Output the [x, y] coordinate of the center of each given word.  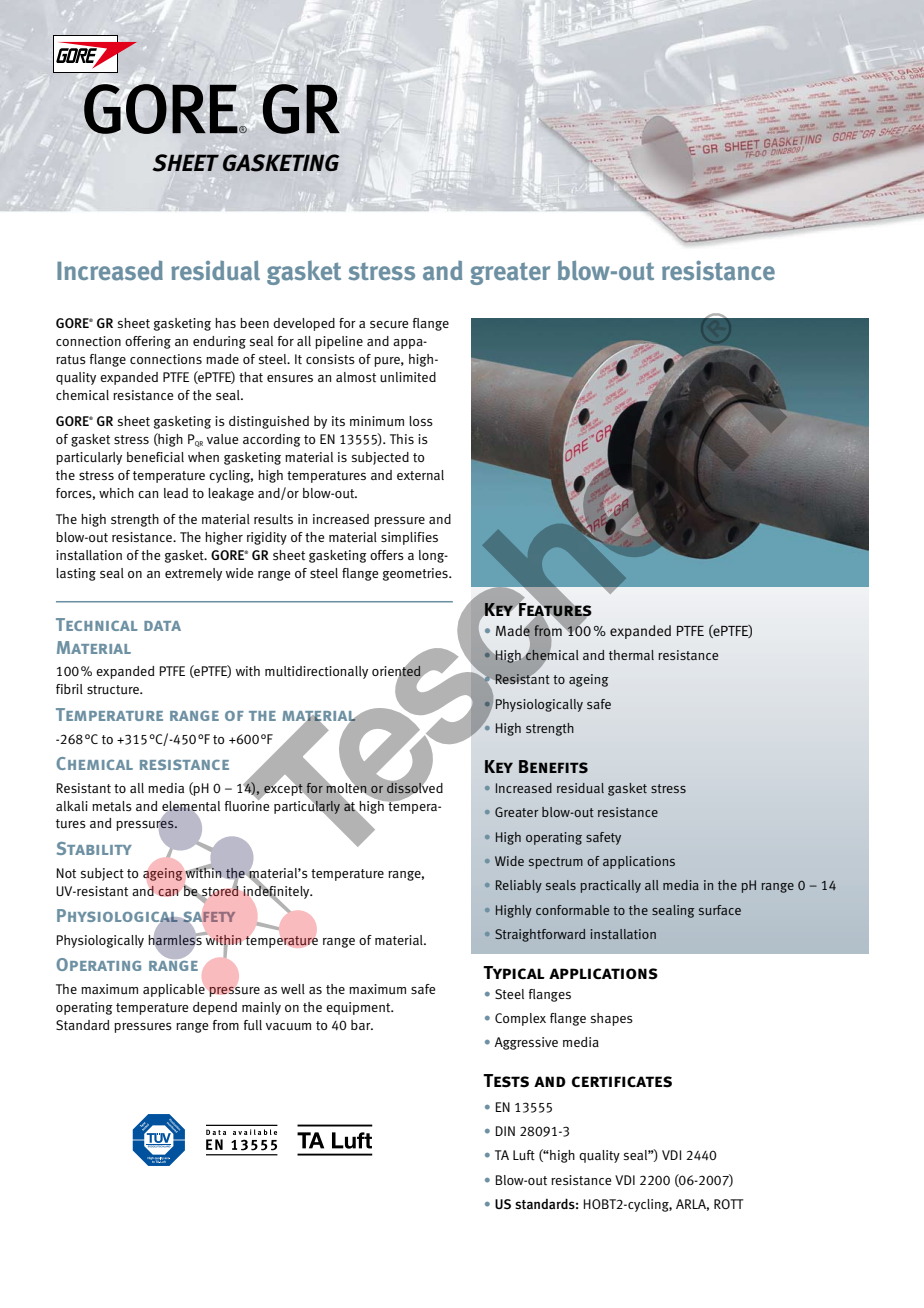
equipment [359, 1008]
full [253, 1025]
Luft [524, 1155]
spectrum [556, 863]
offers [387, 555]
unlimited [408, 377]
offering [148, 342]
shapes [612, 1019]
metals [112, 806]
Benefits [553, 766]
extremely [193, 574]
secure [389, 324]
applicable [174, 990]
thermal [631, 655]
